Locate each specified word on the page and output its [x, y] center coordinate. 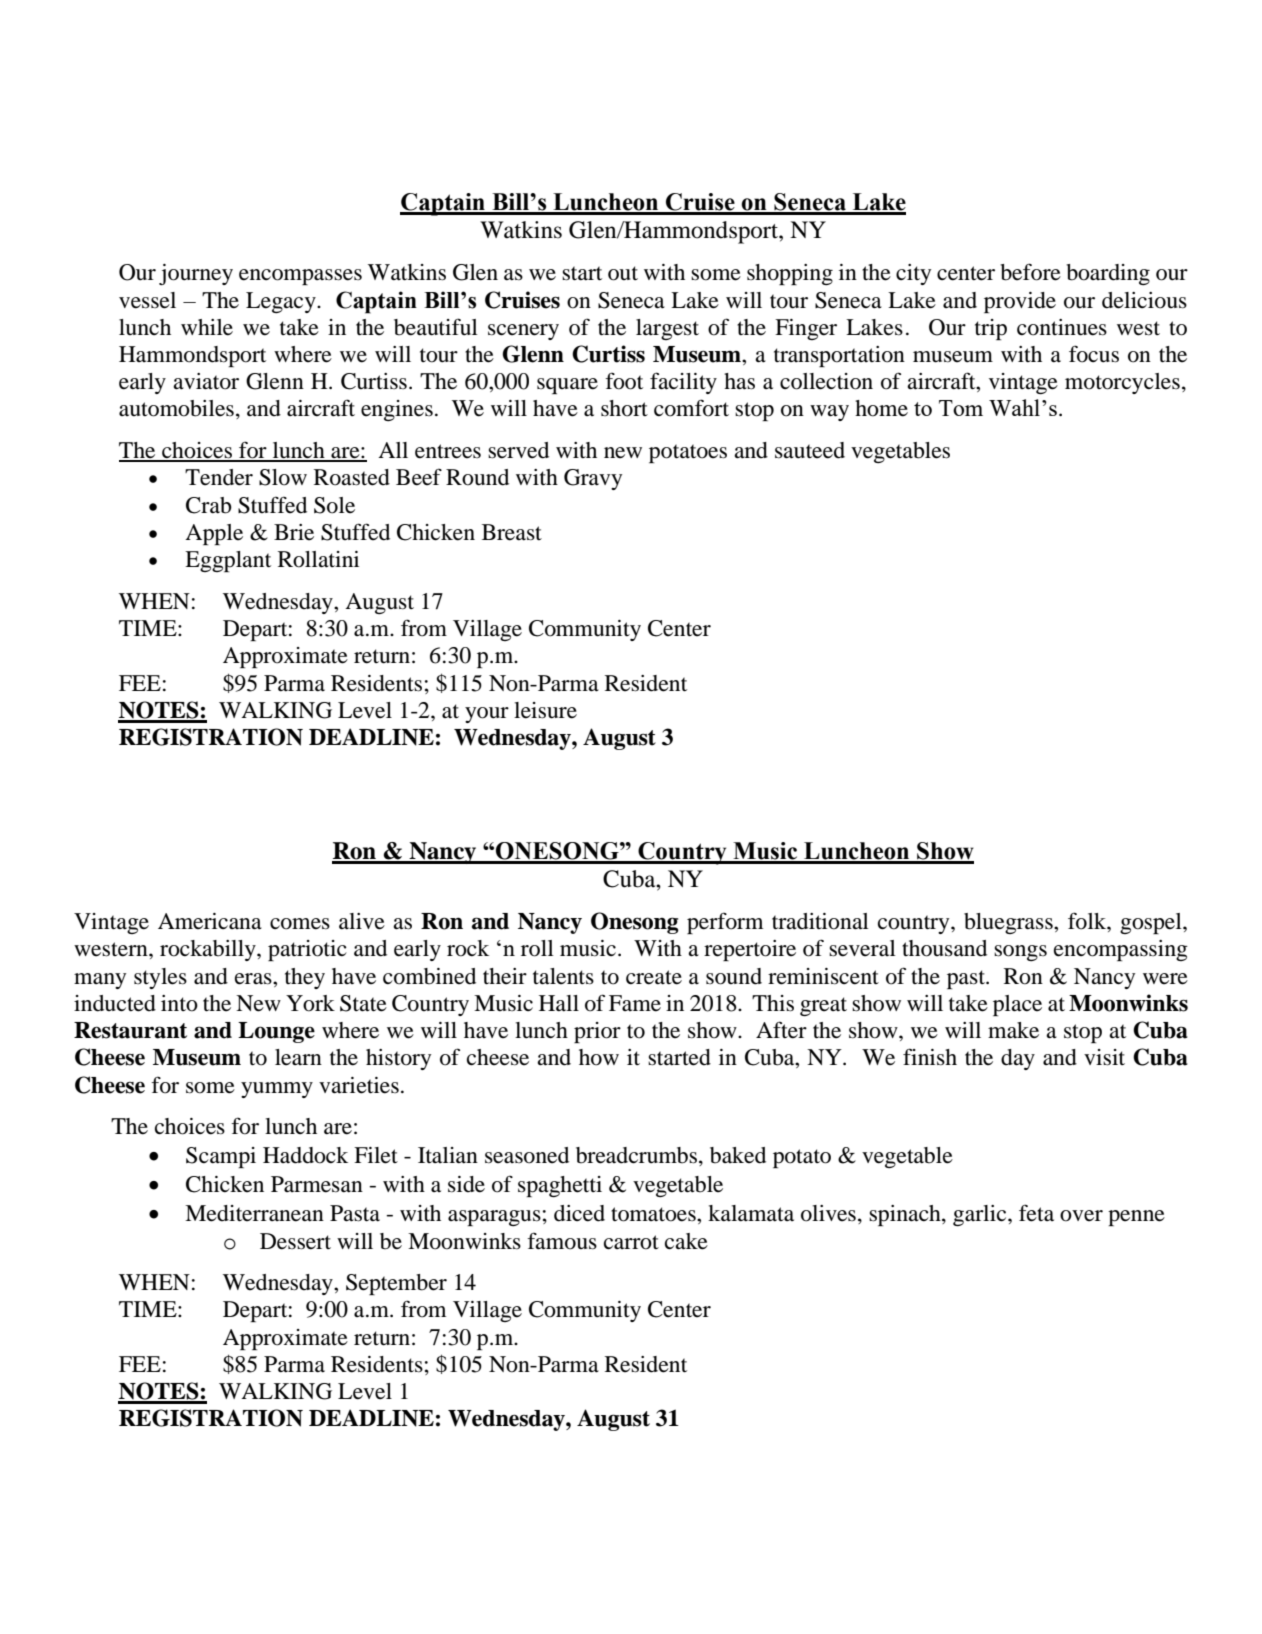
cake [686, 1241]
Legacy [282, 302]
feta [1036, 1213]
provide [1020, 302]
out [623, 273]
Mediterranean [254, 1213]
